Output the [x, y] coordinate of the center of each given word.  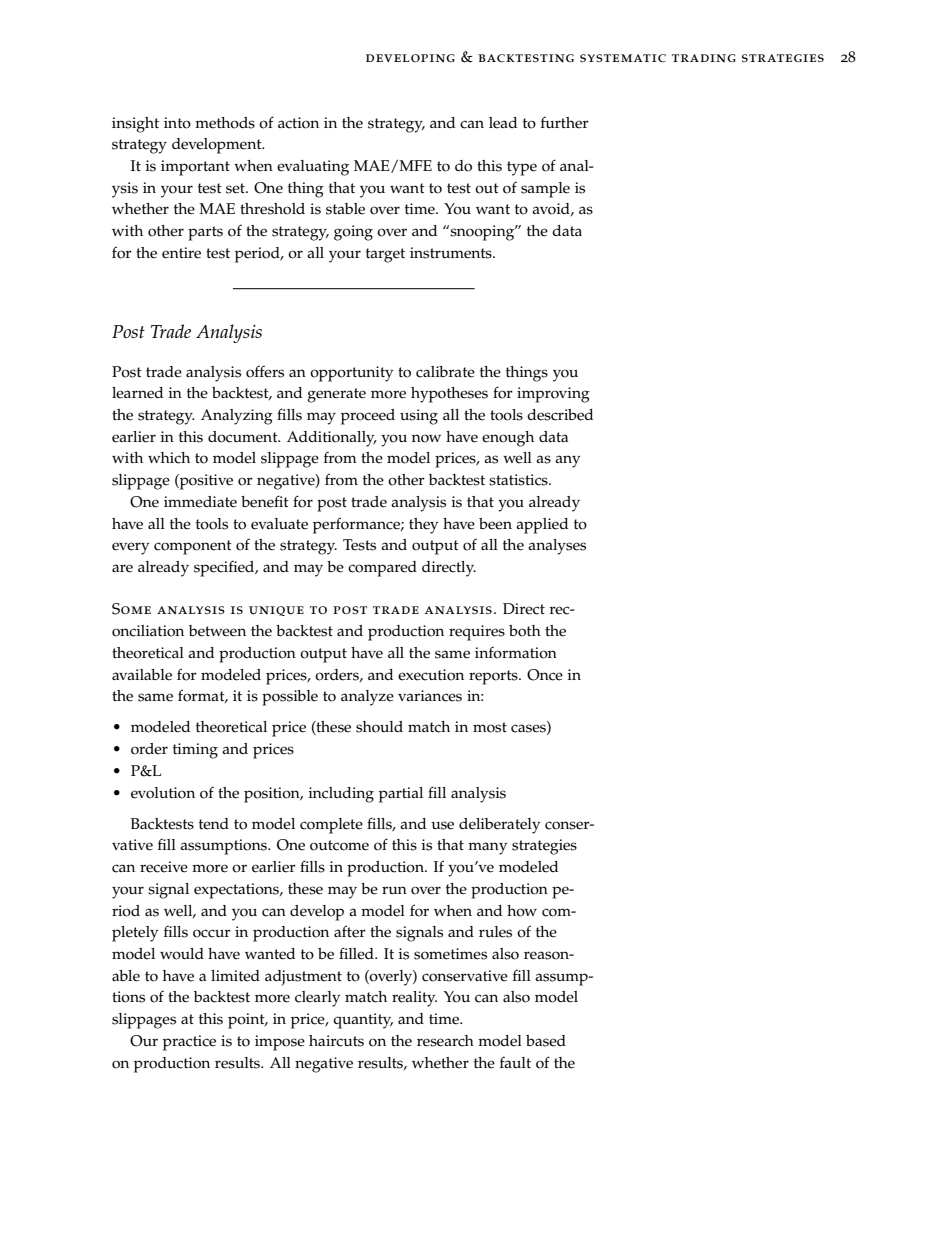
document [244, 437]
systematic [623, 58]
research [445, 1041]
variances [430, 696]
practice [189, 1043]
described [560, 415]
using [419, 417]
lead [503, 123]
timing [195, 751]
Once [545, 675]
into [177, 123]
